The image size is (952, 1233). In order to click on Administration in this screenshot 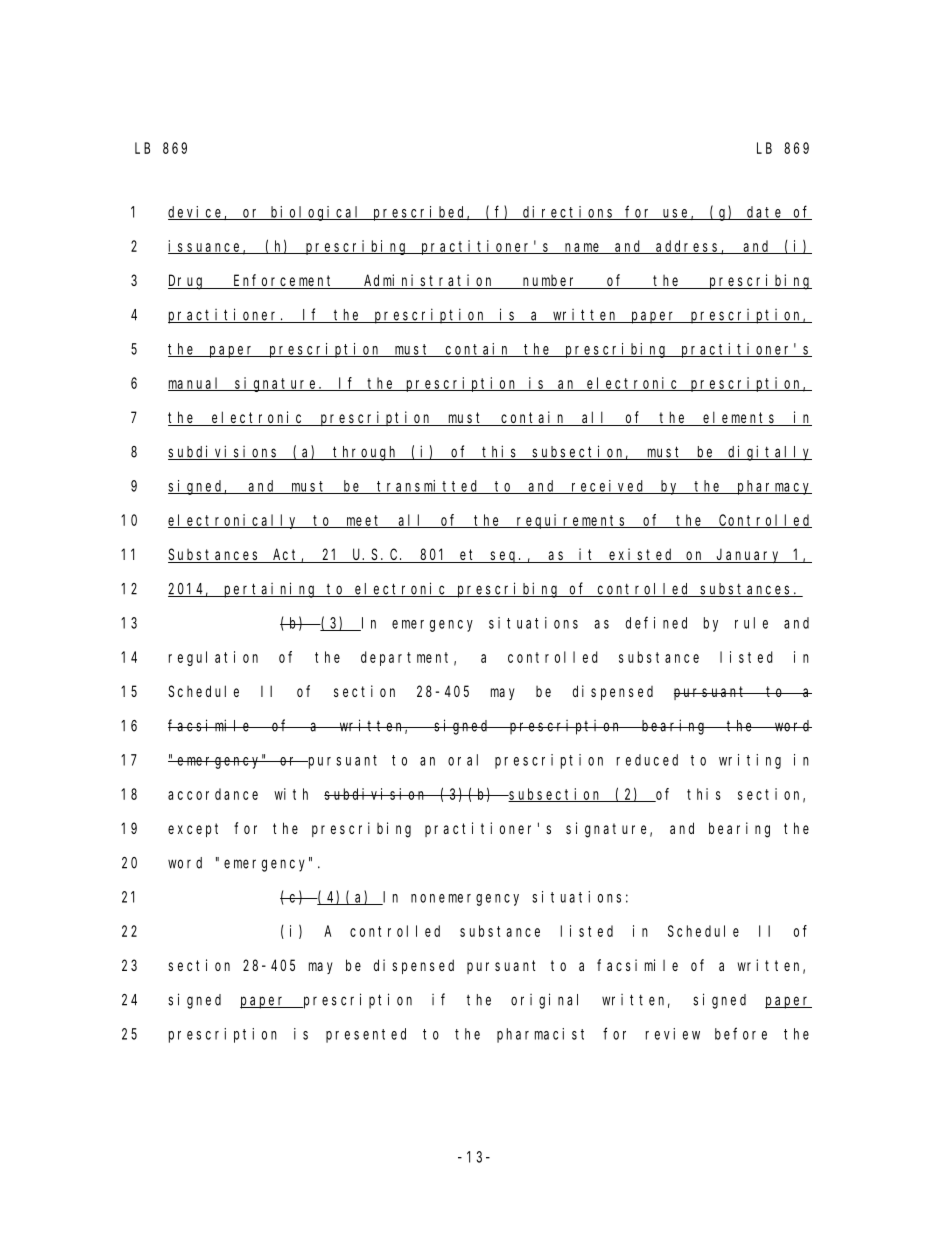, I will do `click(429, 281)`.
